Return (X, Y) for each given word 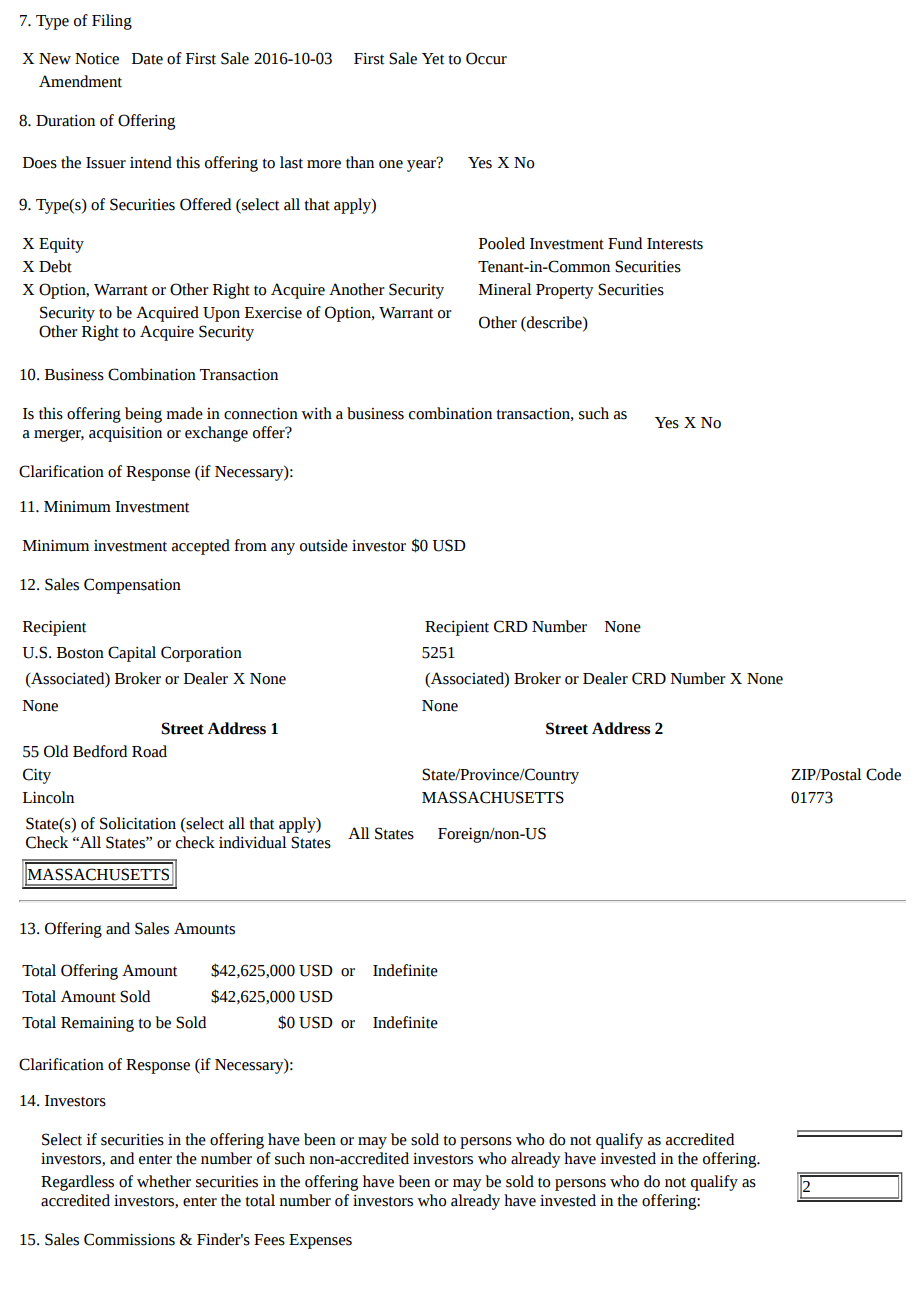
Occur (486, 58)
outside (324, 545)
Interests (675, 244)
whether (164, 1181)
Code (883, 774)
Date (147, 59)
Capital (132, 654)
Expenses (320, 1241)
